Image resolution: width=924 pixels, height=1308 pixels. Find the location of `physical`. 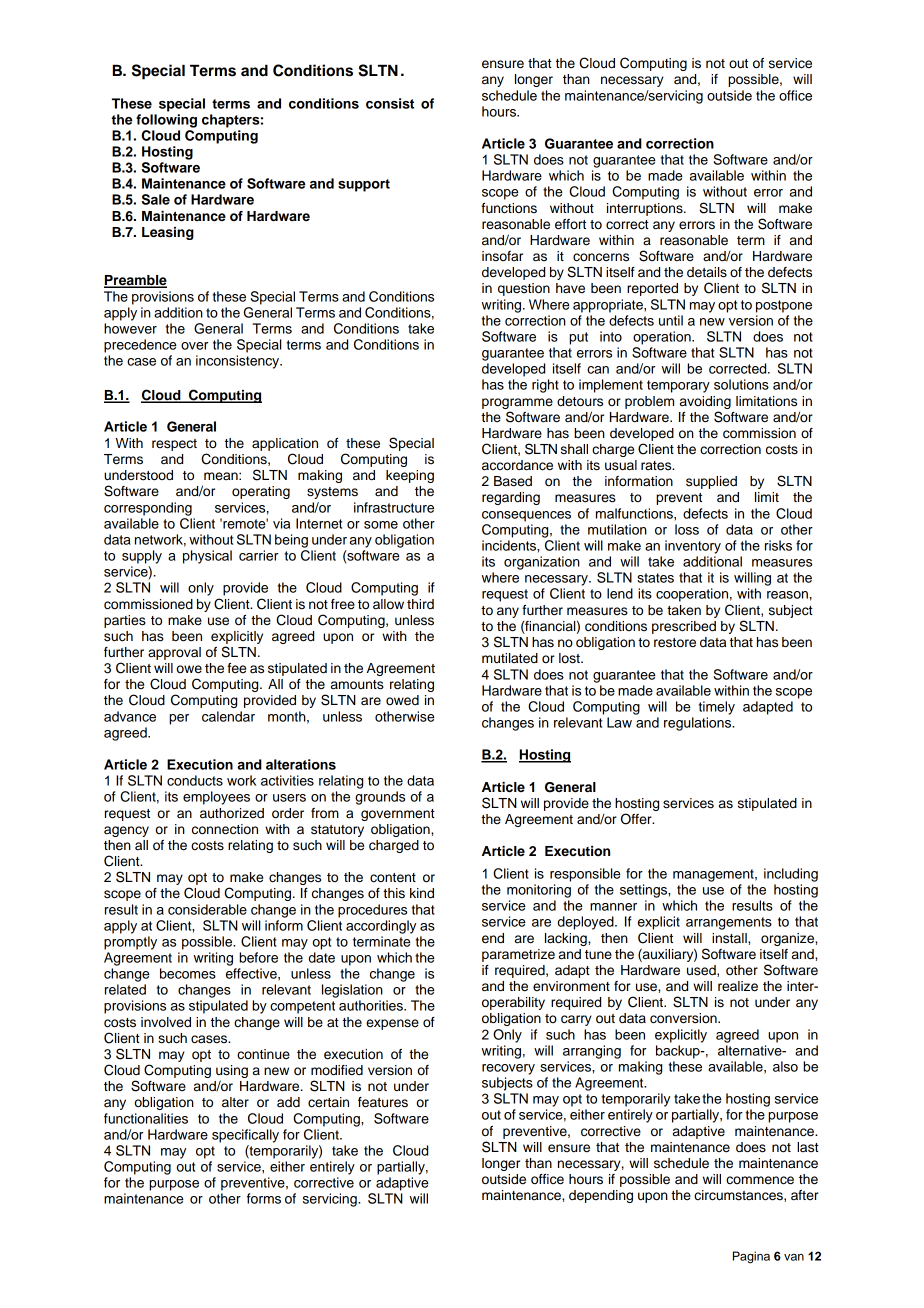

physical is located at coordinates (207, 557).
